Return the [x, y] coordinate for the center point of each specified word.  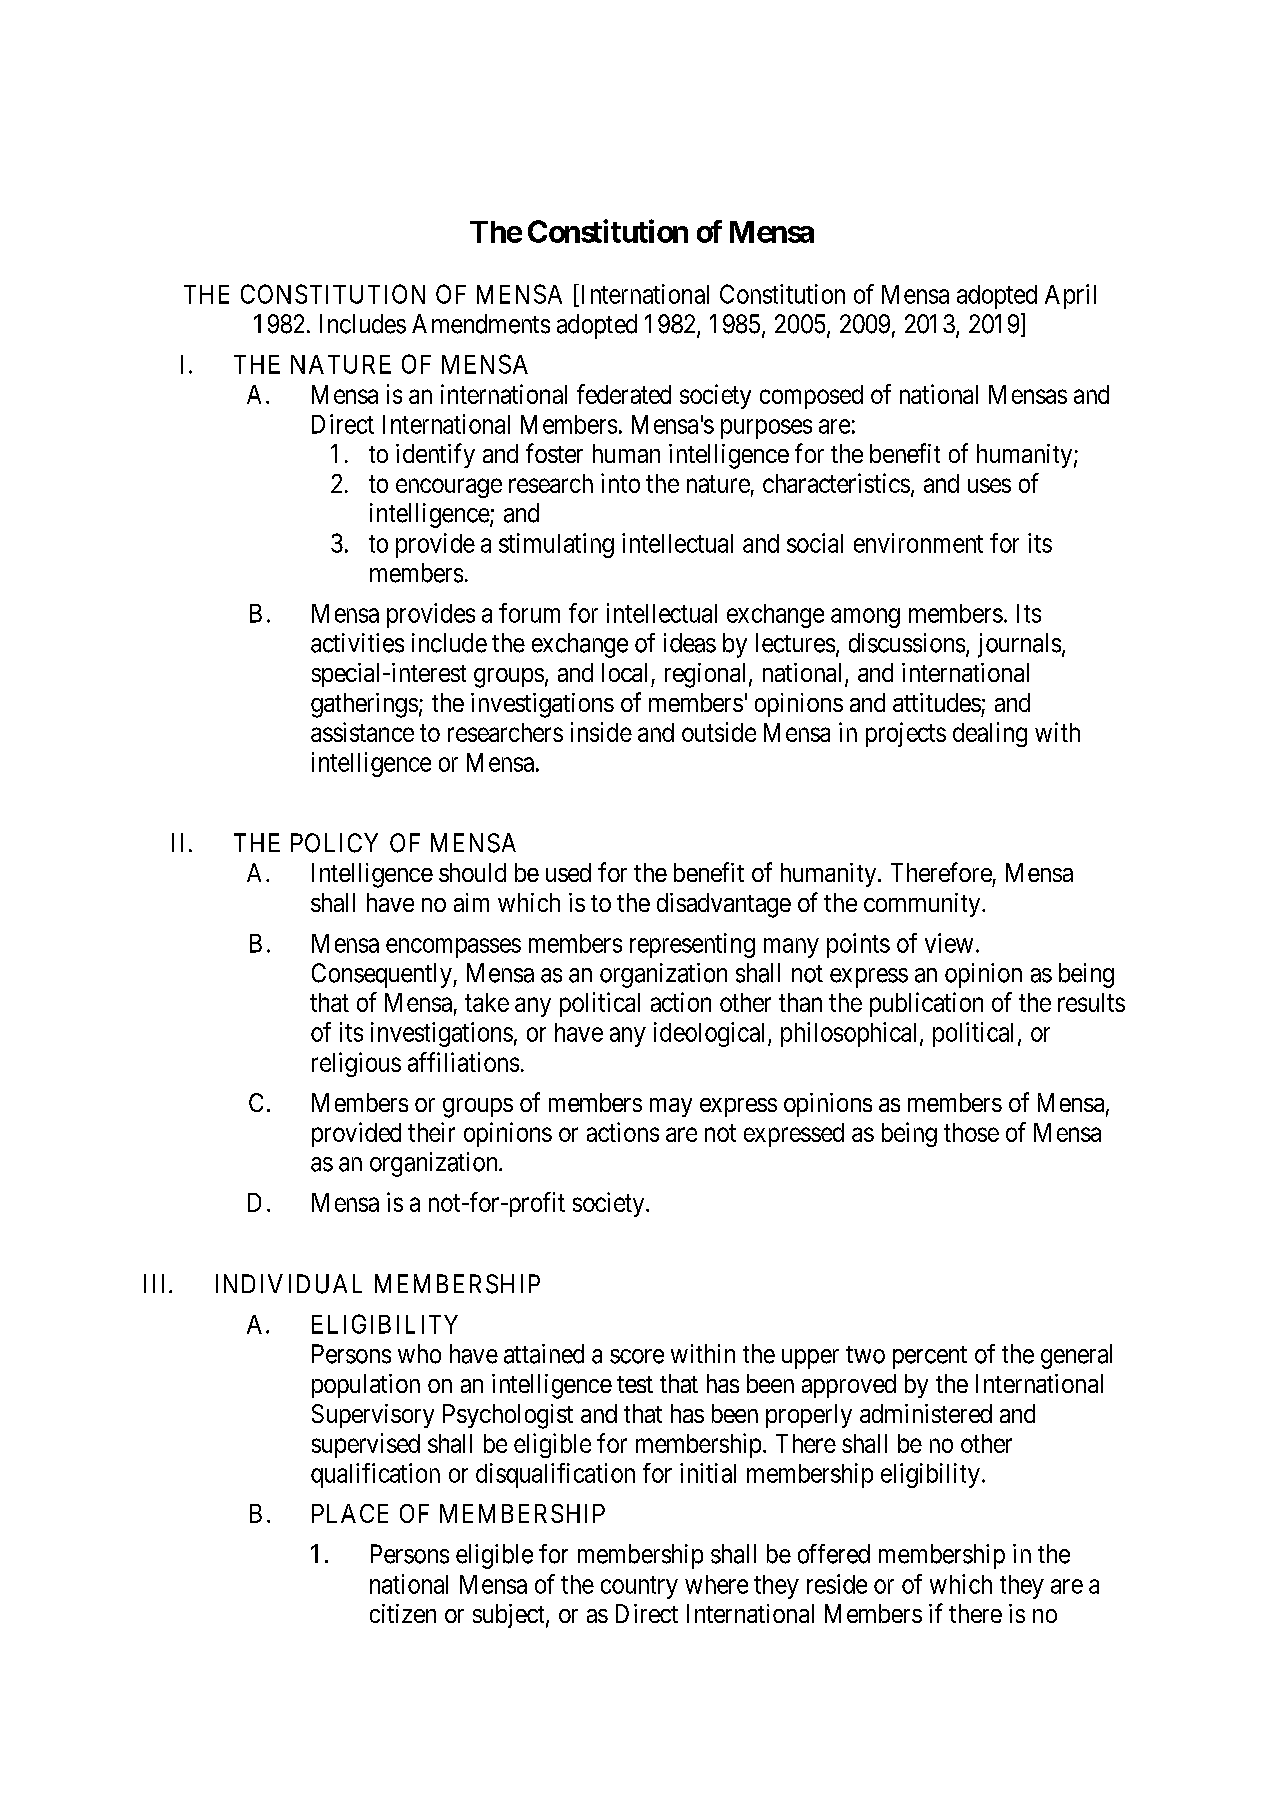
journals [1019, 645]
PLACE [350, 1513]
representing [692, 945]
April [1070, 296]
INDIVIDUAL [289, 1284]
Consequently [383, 975]
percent [930, 1357]
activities [357, 643]
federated [624, 394]
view [949, 943]
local [624, 672]
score [637, 1356]
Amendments [481, 324]
